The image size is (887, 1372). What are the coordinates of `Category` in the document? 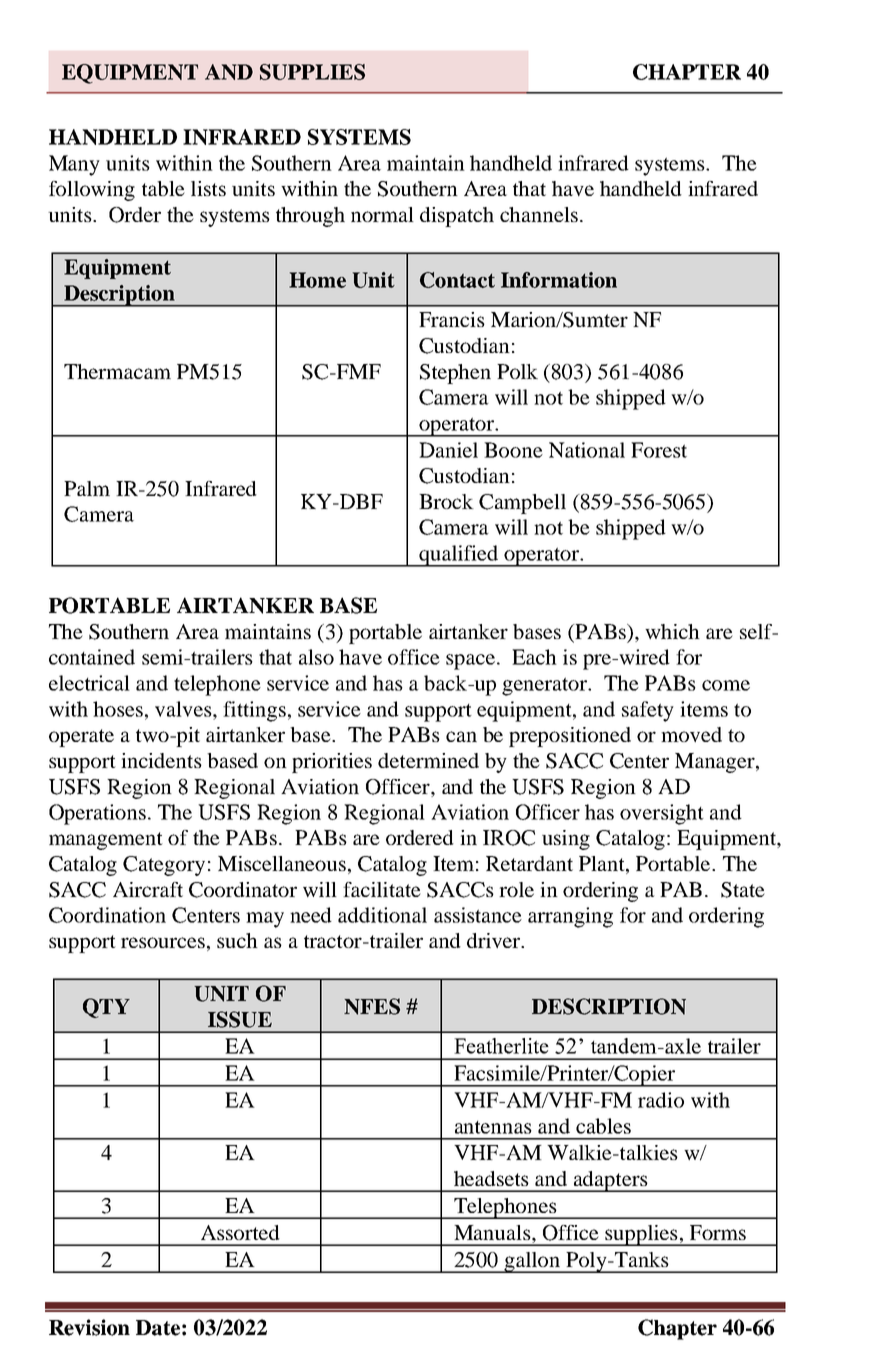 It's located at (164, 866).
